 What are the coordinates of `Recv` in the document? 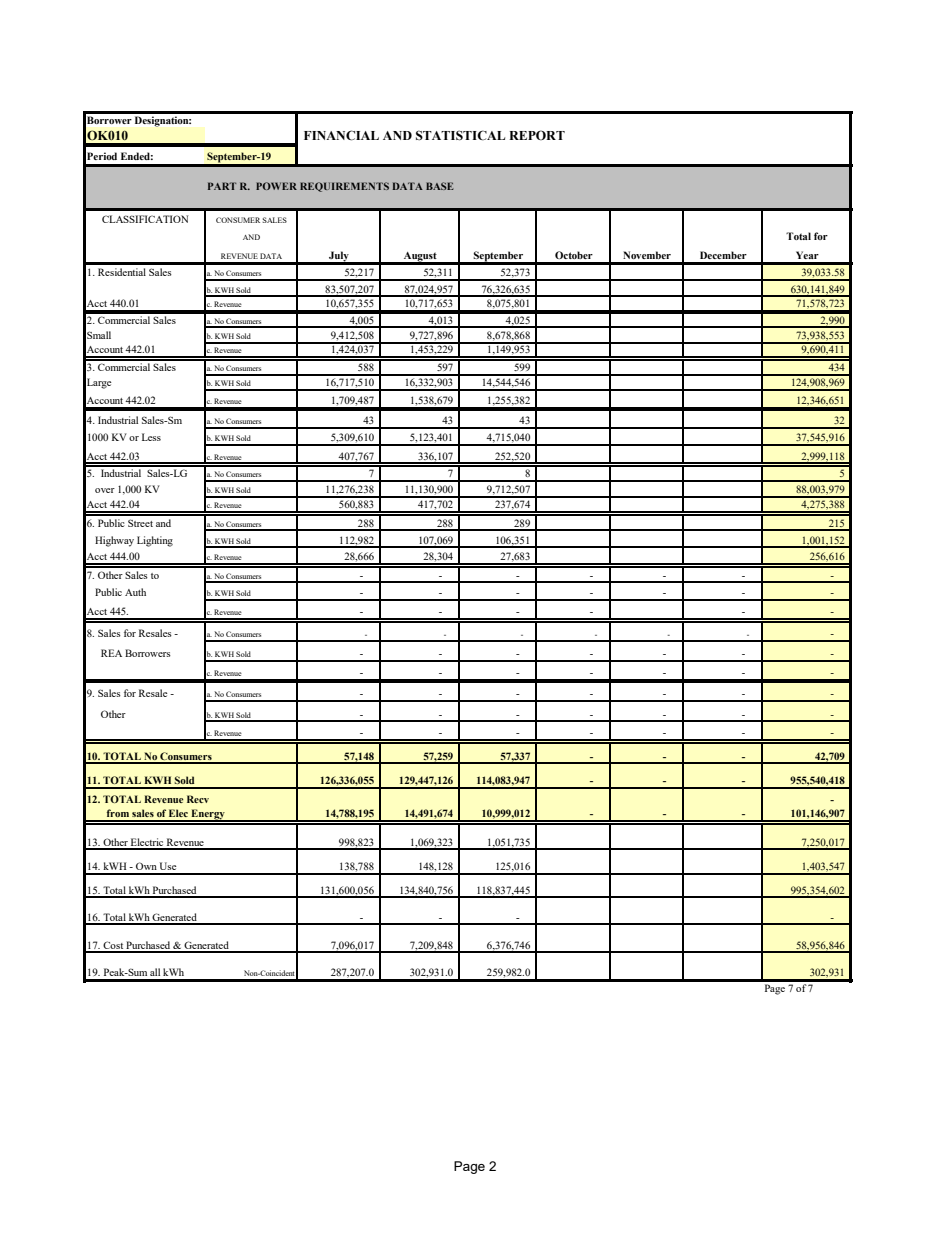 It's located at (198, 799).
